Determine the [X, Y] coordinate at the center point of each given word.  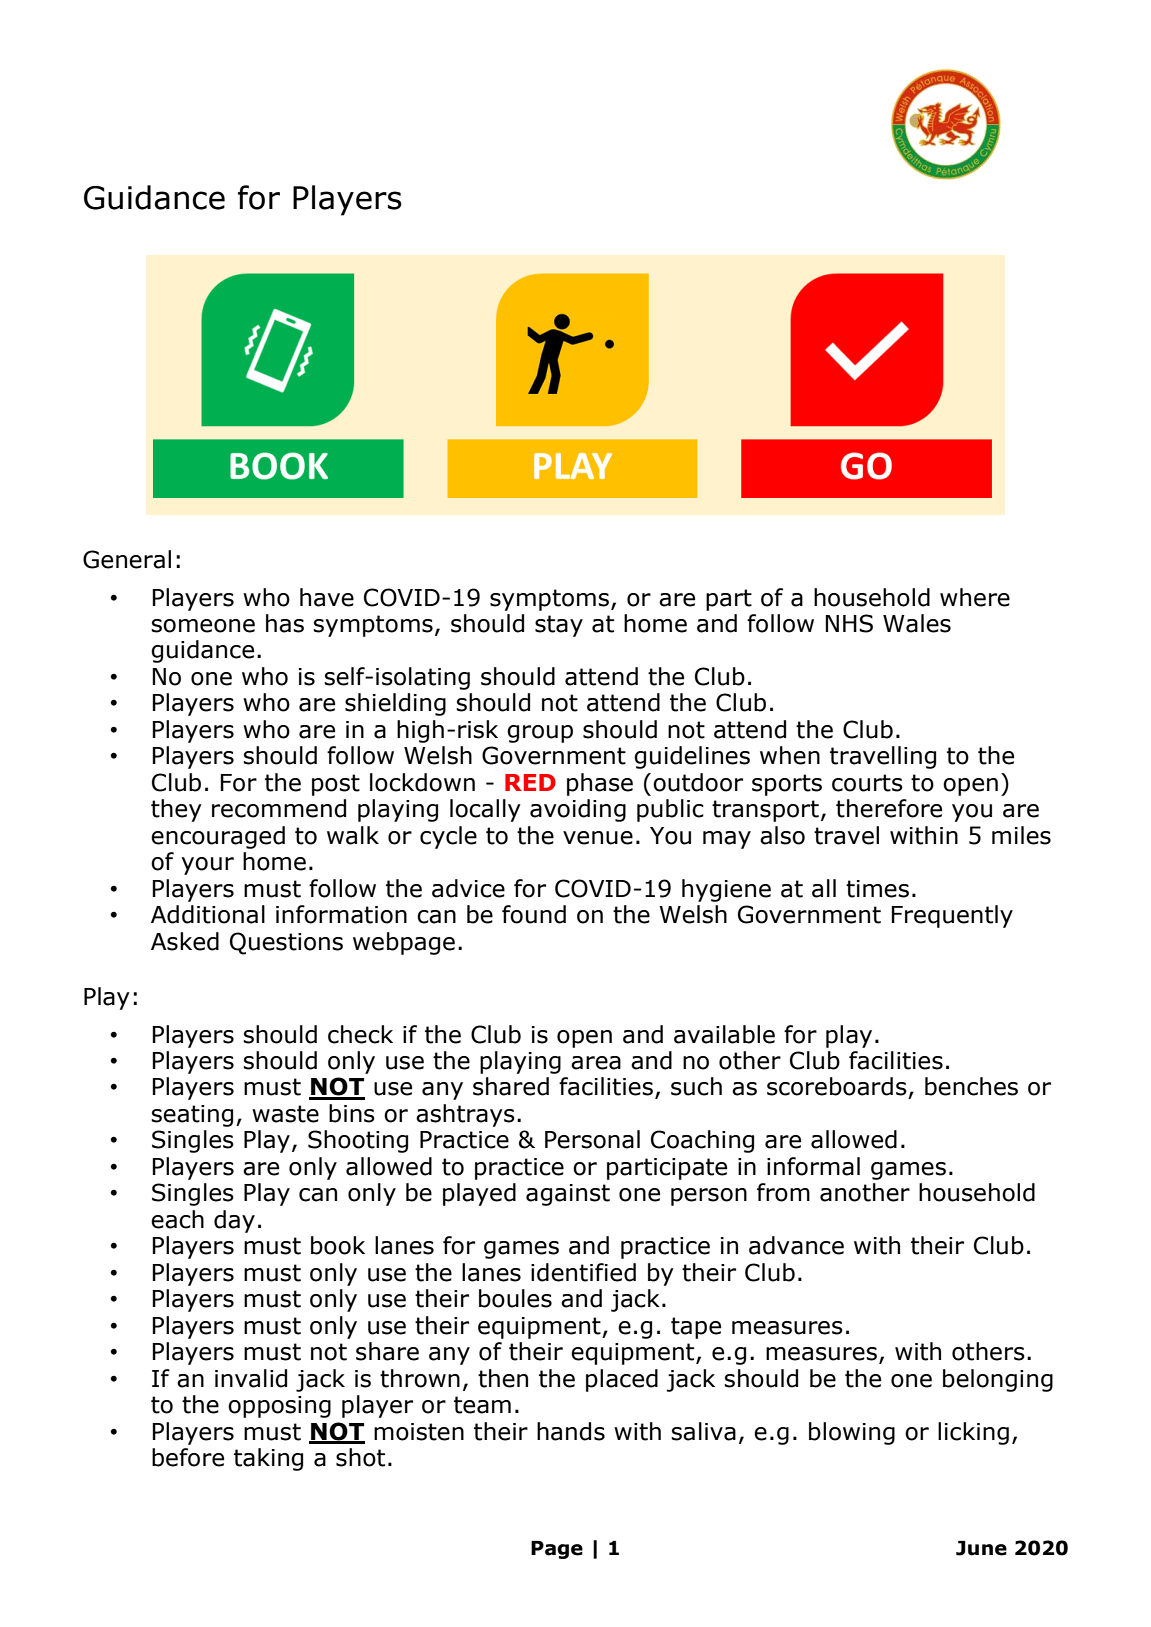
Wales [917, 623]
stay [559, 626]
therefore [889, 808]
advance [796, 1245]
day [234, 1221]
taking [268, 1459]
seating [192, 1116]
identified [583, 1272]
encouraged [218, 837]
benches [971, 1086]
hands [571, 1431]
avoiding [578, 810]
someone [203, 626]
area [596, 1063]
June [981, 1548]
